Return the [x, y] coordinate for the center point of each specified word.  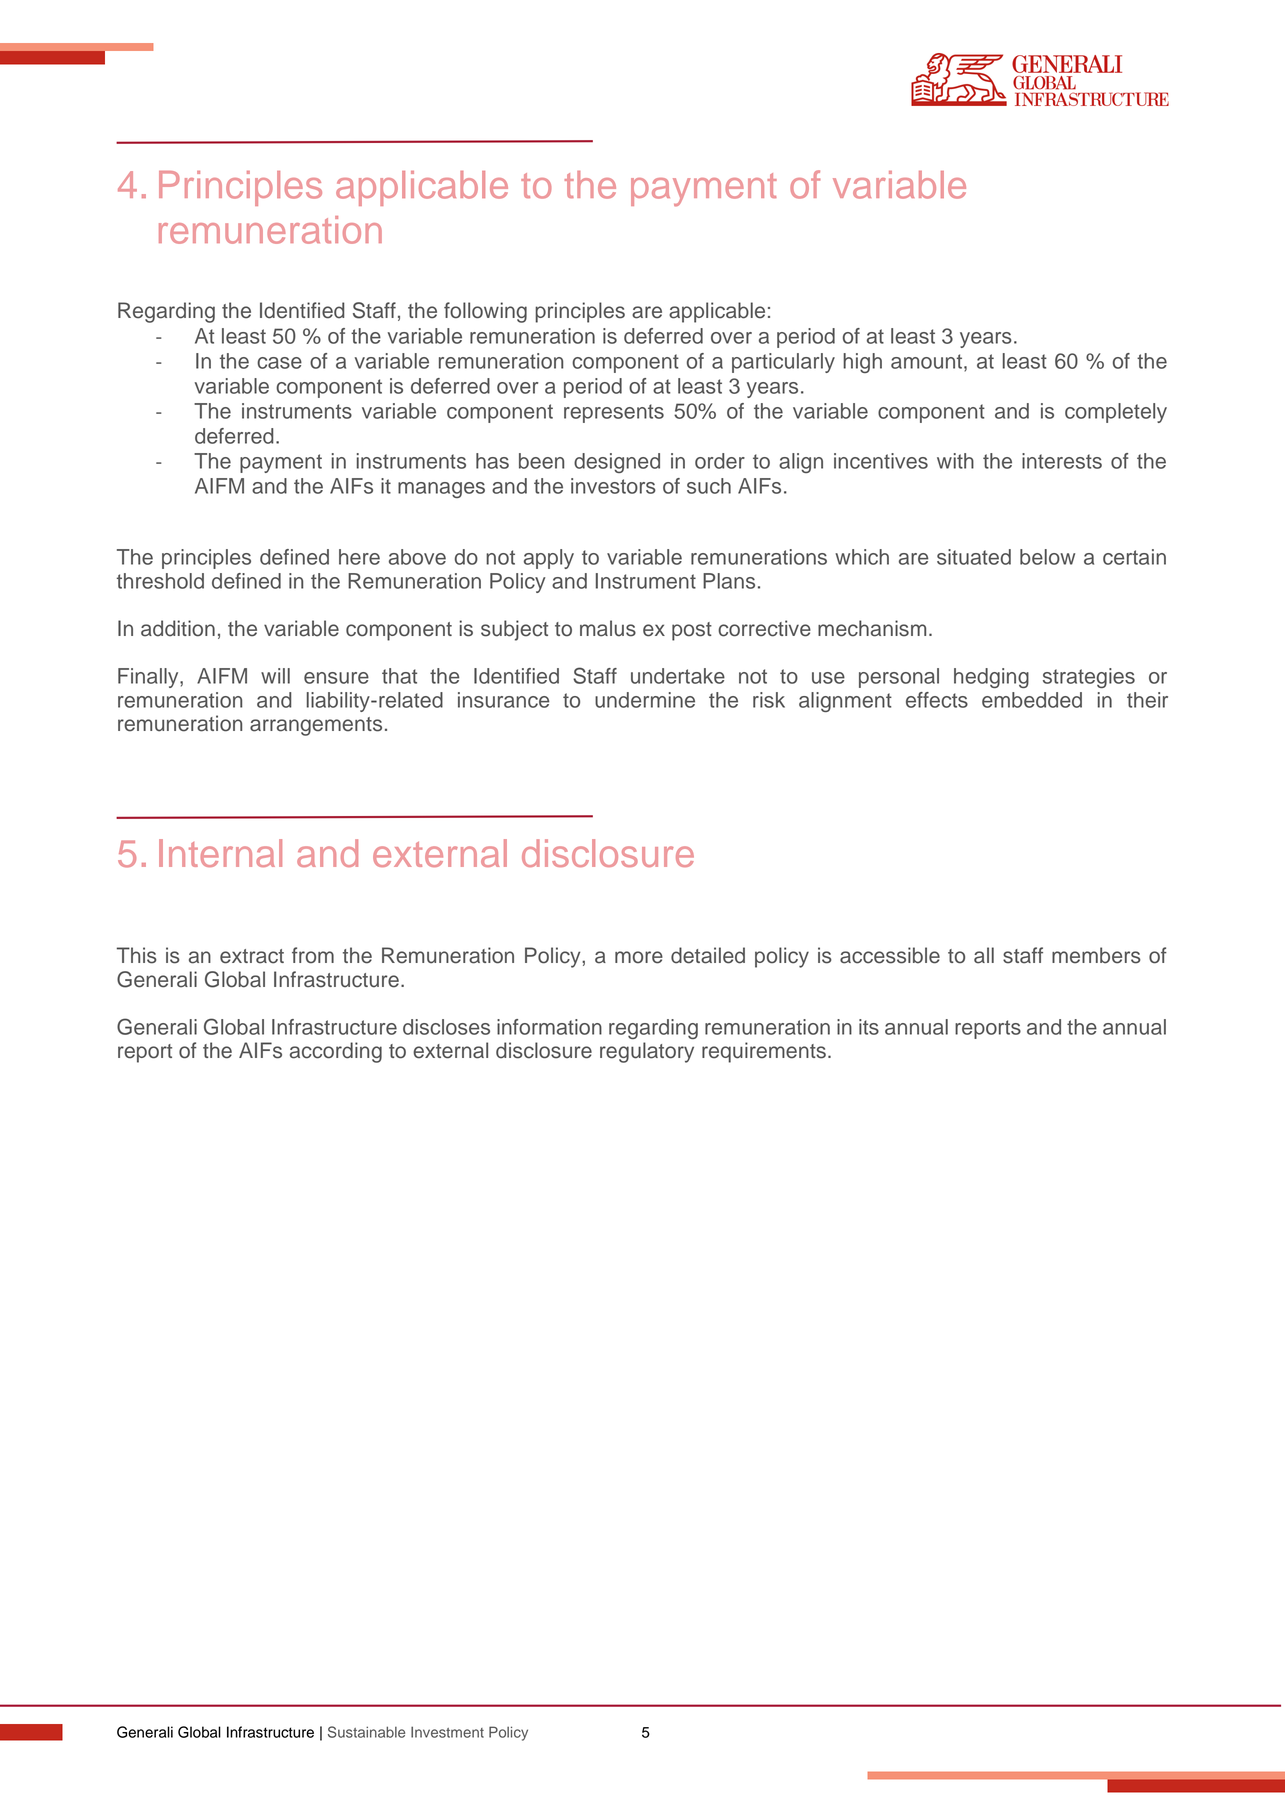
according [336, 1052]
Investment [447, 1732]
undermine [645, 700]
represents [614, 413]
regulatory [647, 1052]
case [279, 363]
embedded [1032, 700]
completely [1116, 413]
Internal [220, 853]
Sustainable [366, 1732]
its [869, 1027]
